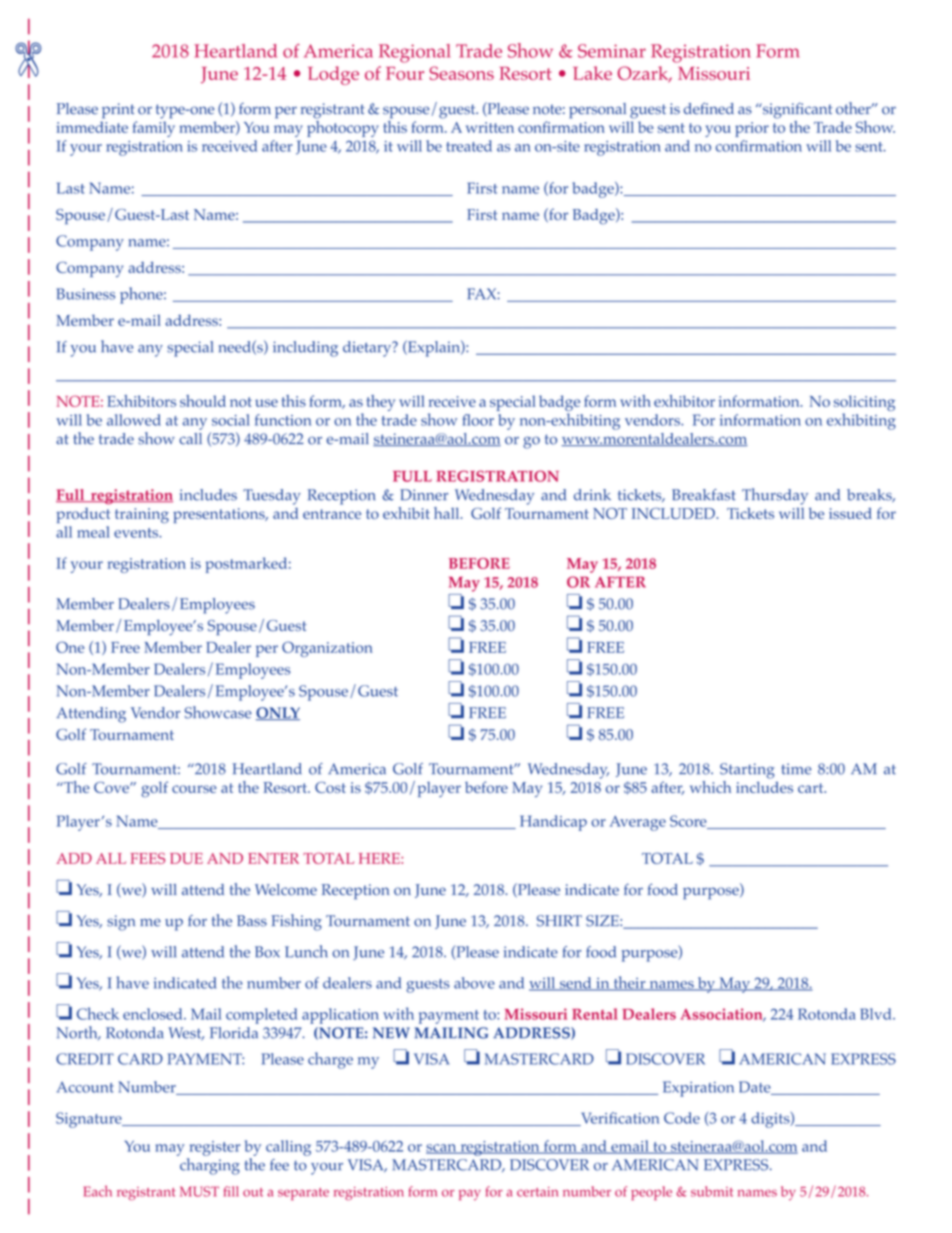 This screenshot has height=1233, width=952. I want to click on charging, so click(209, 1165).
